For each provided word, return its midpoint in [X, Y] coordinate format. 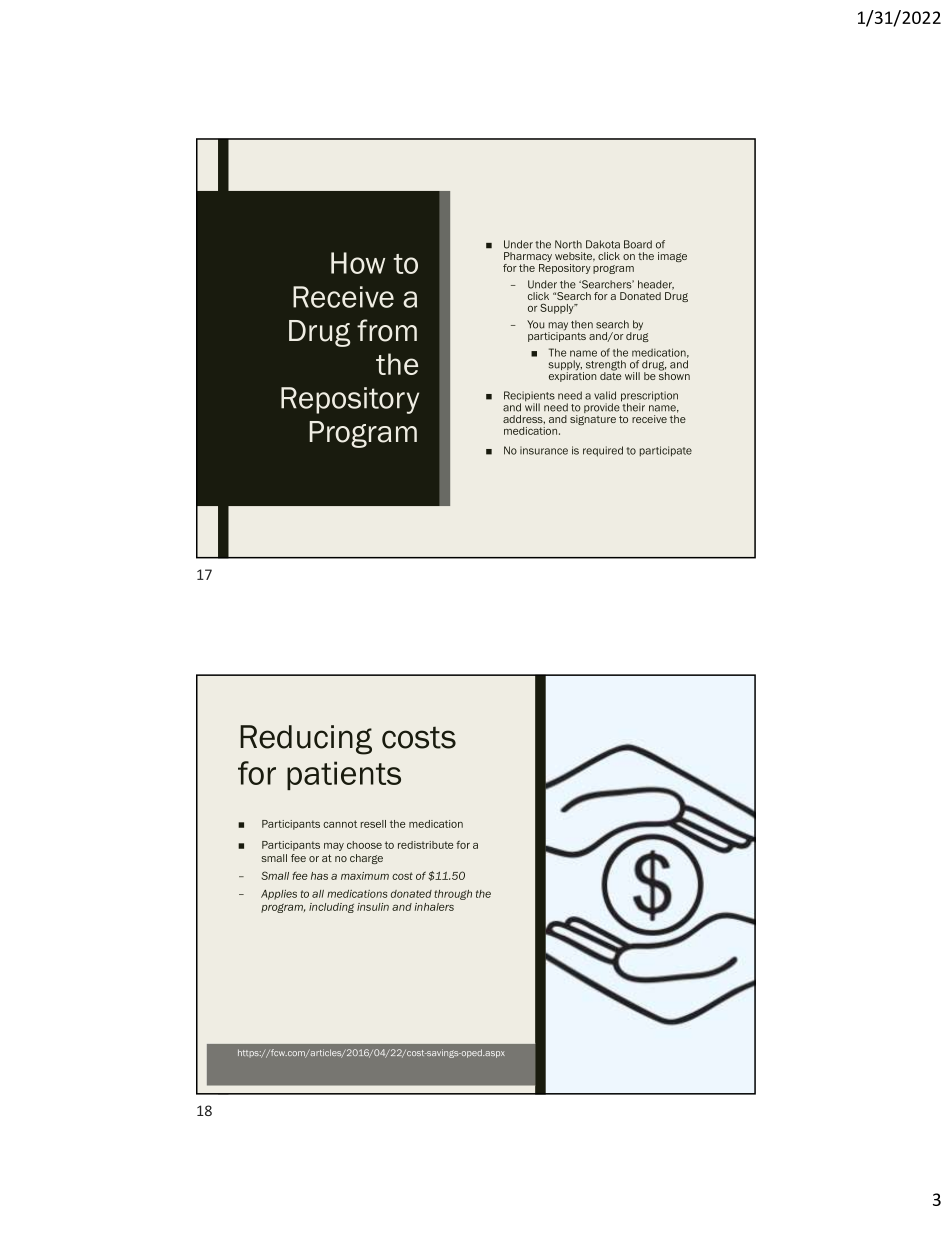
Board [638, 244]
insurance [544, 450]
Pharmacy [528, 258]
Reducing [306, 740]
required [603, 451]
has [319, 876]
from [387, 330]
